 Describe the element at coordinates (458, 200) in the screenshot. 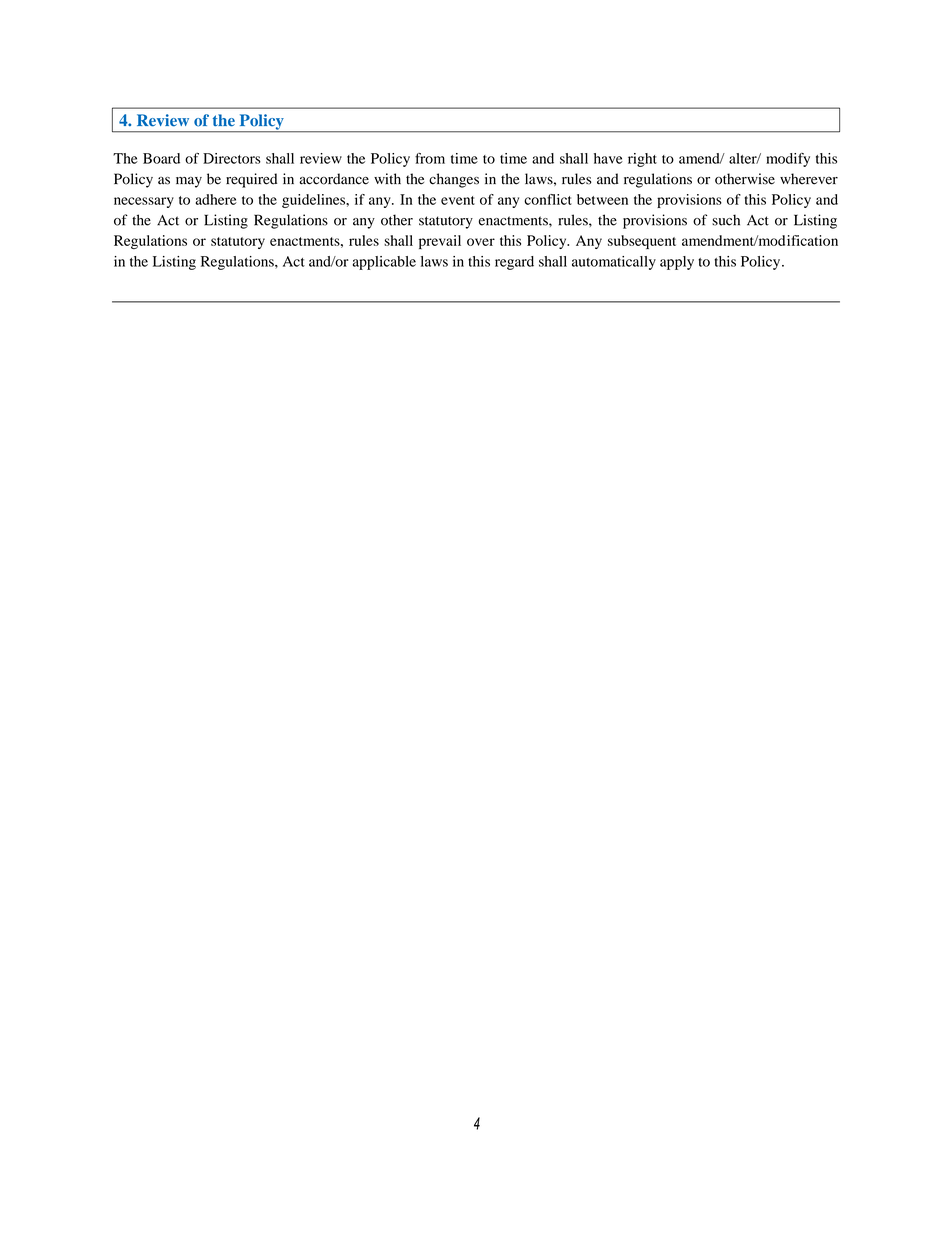

I see `event` at that location.
